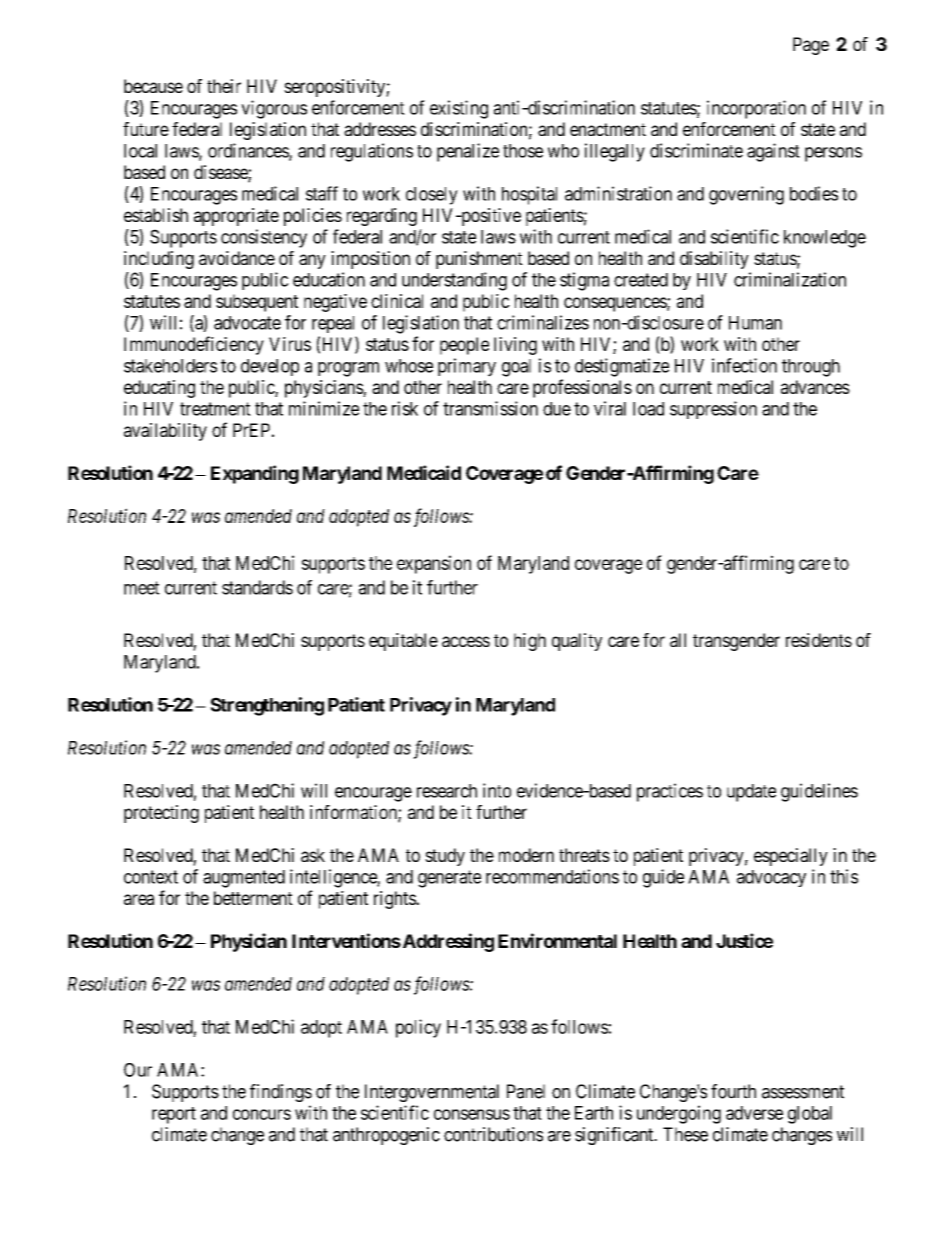  Describe the element at coordinates (459, 109) in the image. I see `existing` at that location.
